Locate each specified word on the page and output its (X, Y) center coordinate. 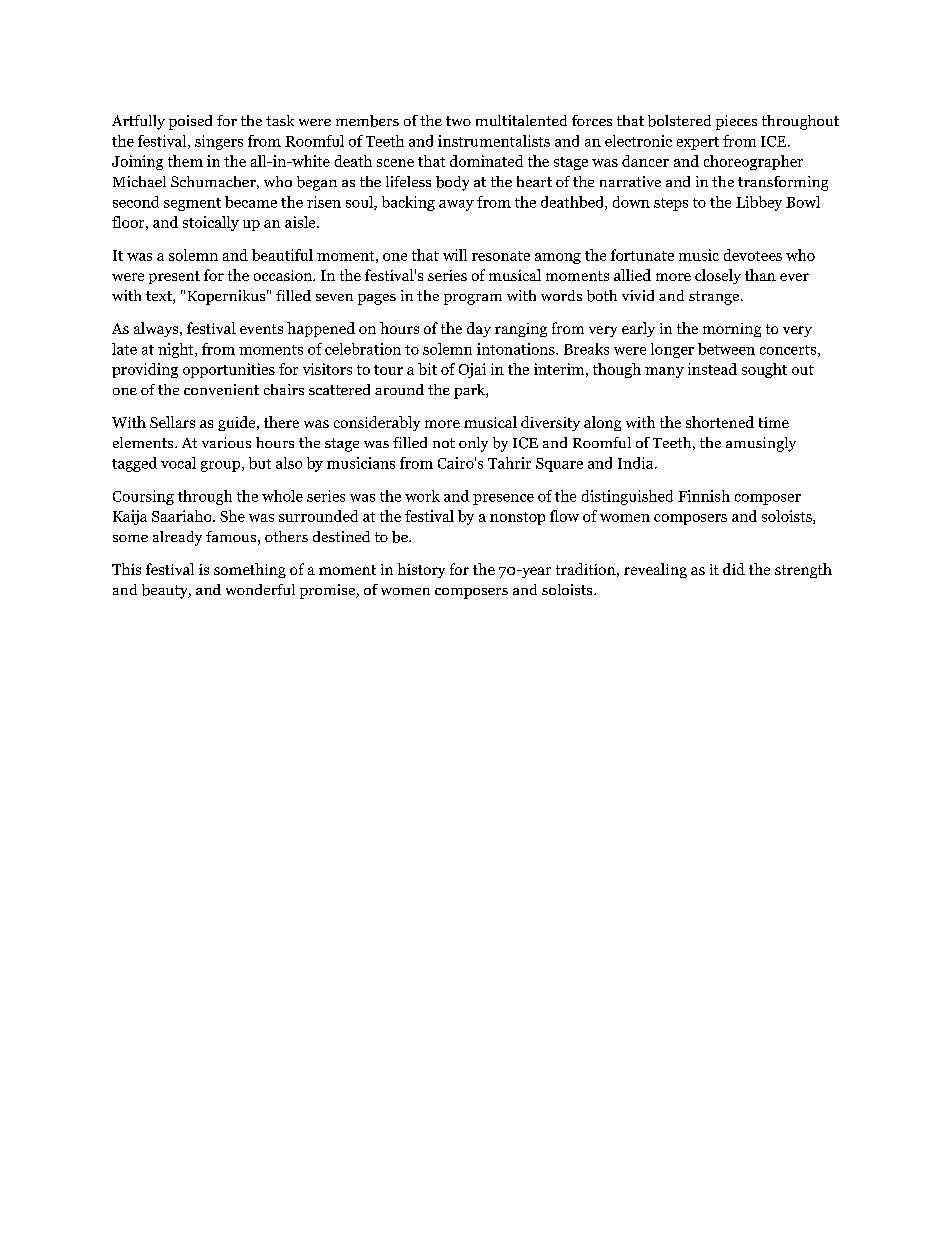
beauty (166, 591)
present (174, 277)
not (444, 443)
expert (698, 143)
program (473, 299)
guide (238, 423)
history (421, 570)
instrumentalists (494, 141)
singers (219, 142)
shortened (720, 422)
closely (718, 276)
